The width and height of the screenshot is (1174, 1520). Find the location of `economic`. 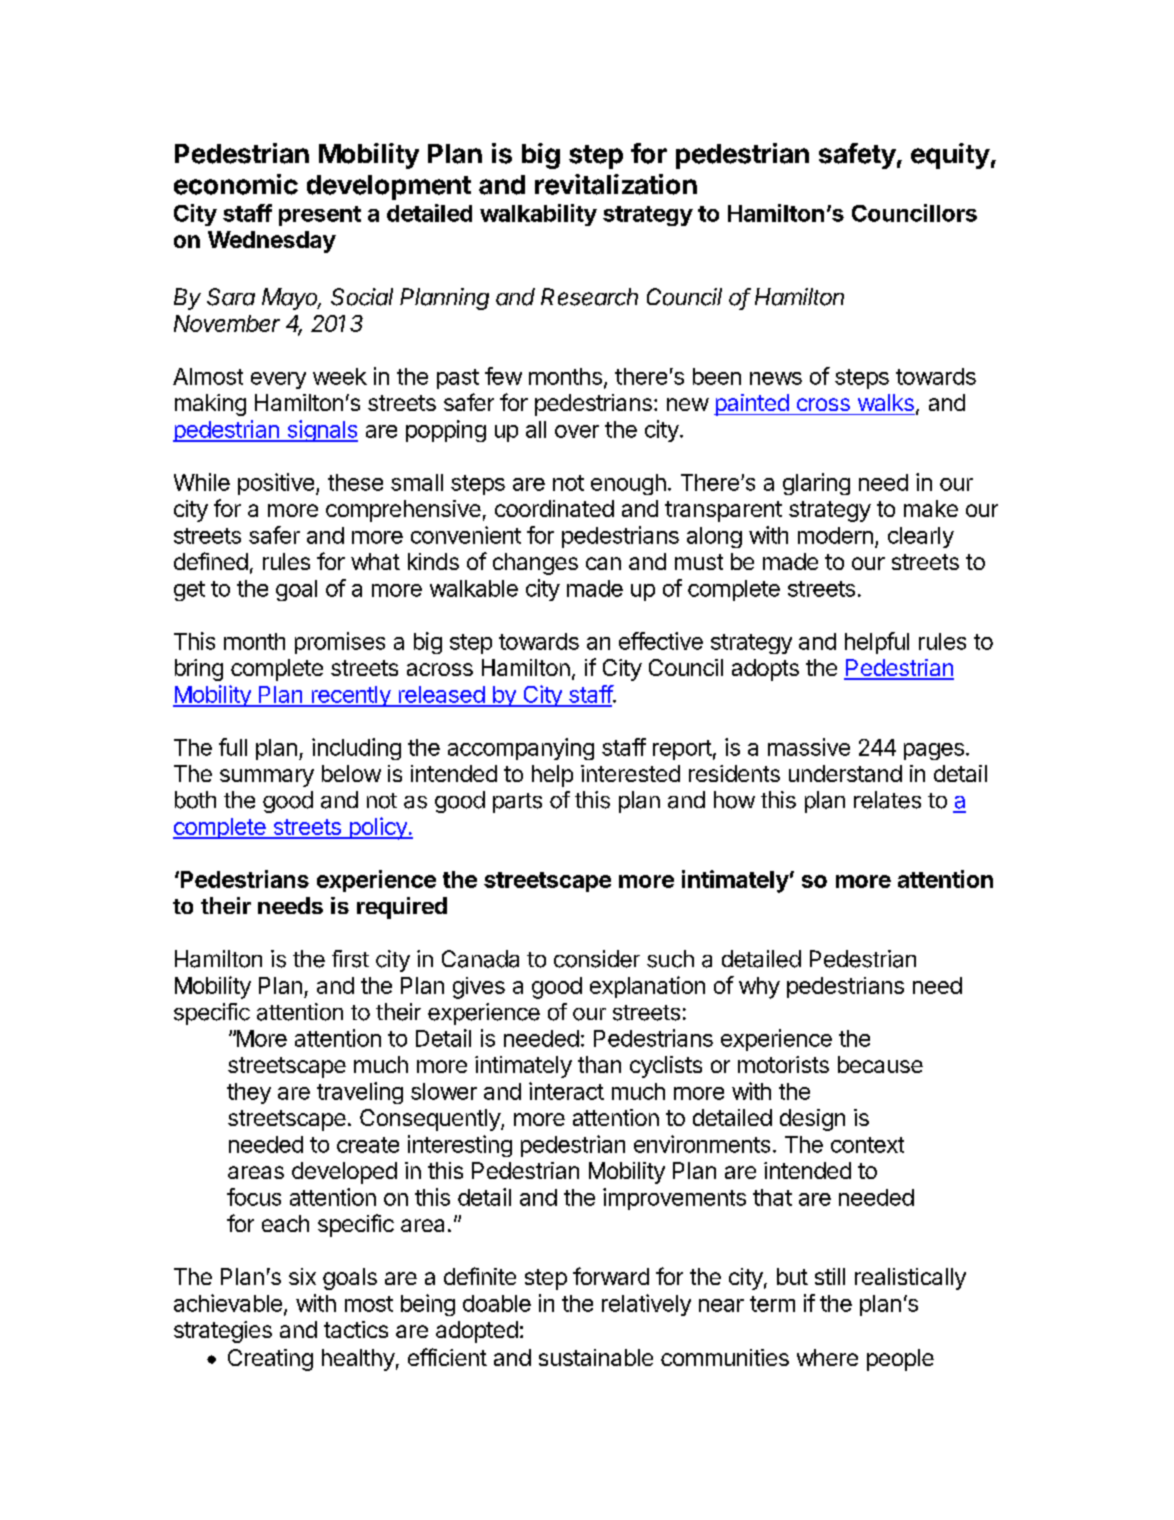

economic is located at coordinates (236, 184).
